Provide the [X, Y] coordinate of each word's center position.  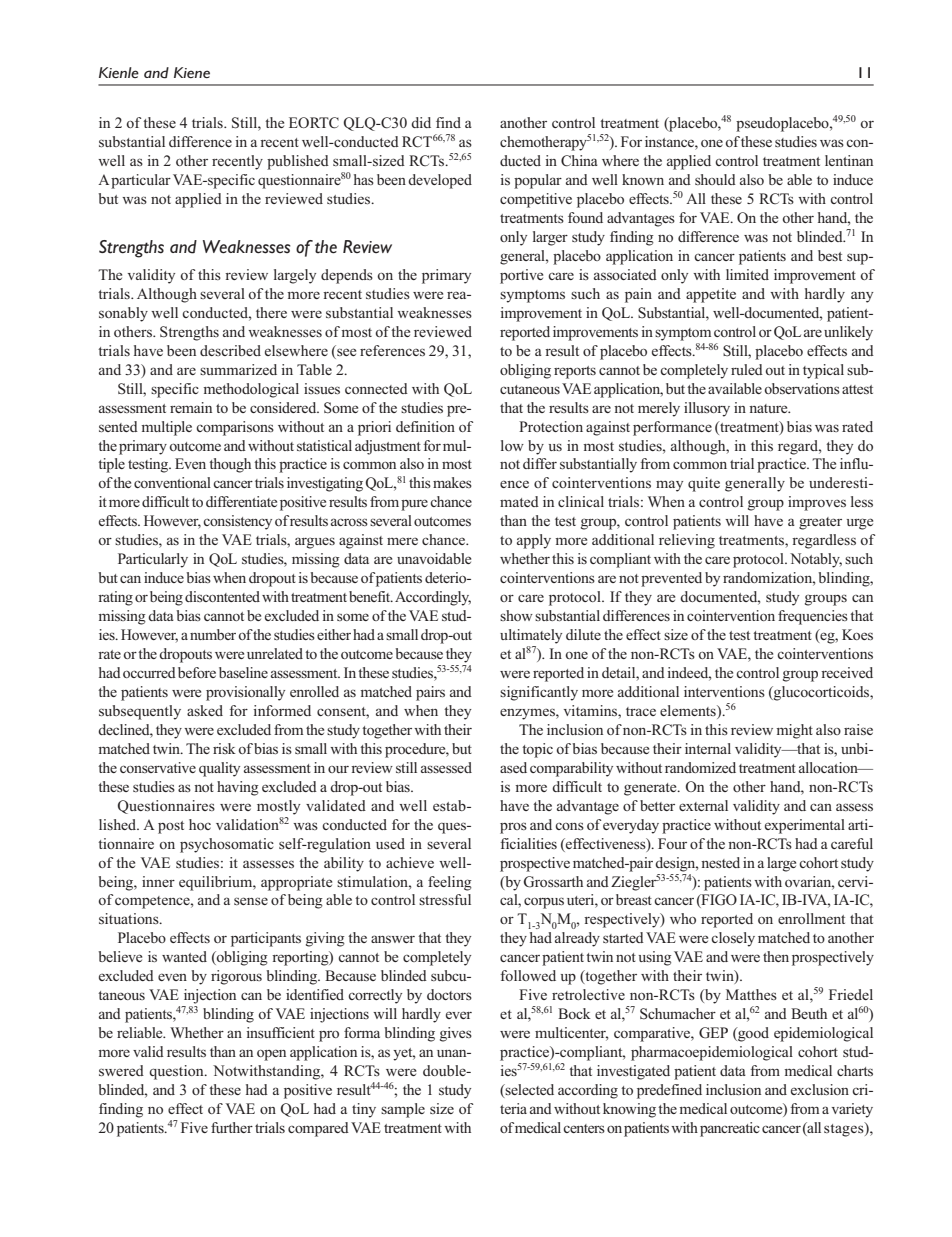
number [213, 634]
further [232, 1127]
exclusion [820, 1089]
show [516, 615]
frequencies [813, 617]
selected [529, 1091]
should [715, 179]
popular [538, 181]
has [364, 179]
